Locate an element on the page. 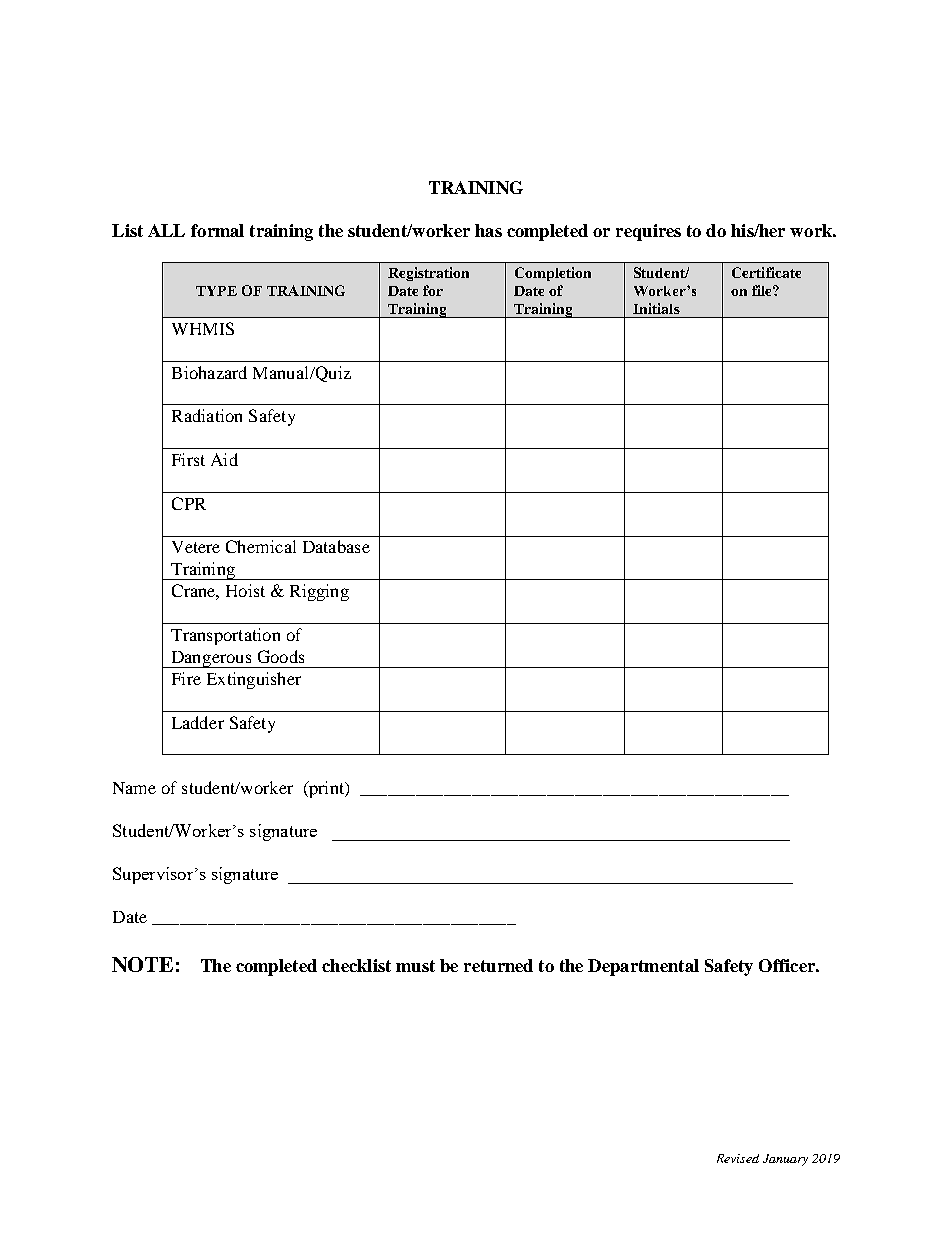 This page has height=1233, width=952. January is located at coordinates (785, 1160).
